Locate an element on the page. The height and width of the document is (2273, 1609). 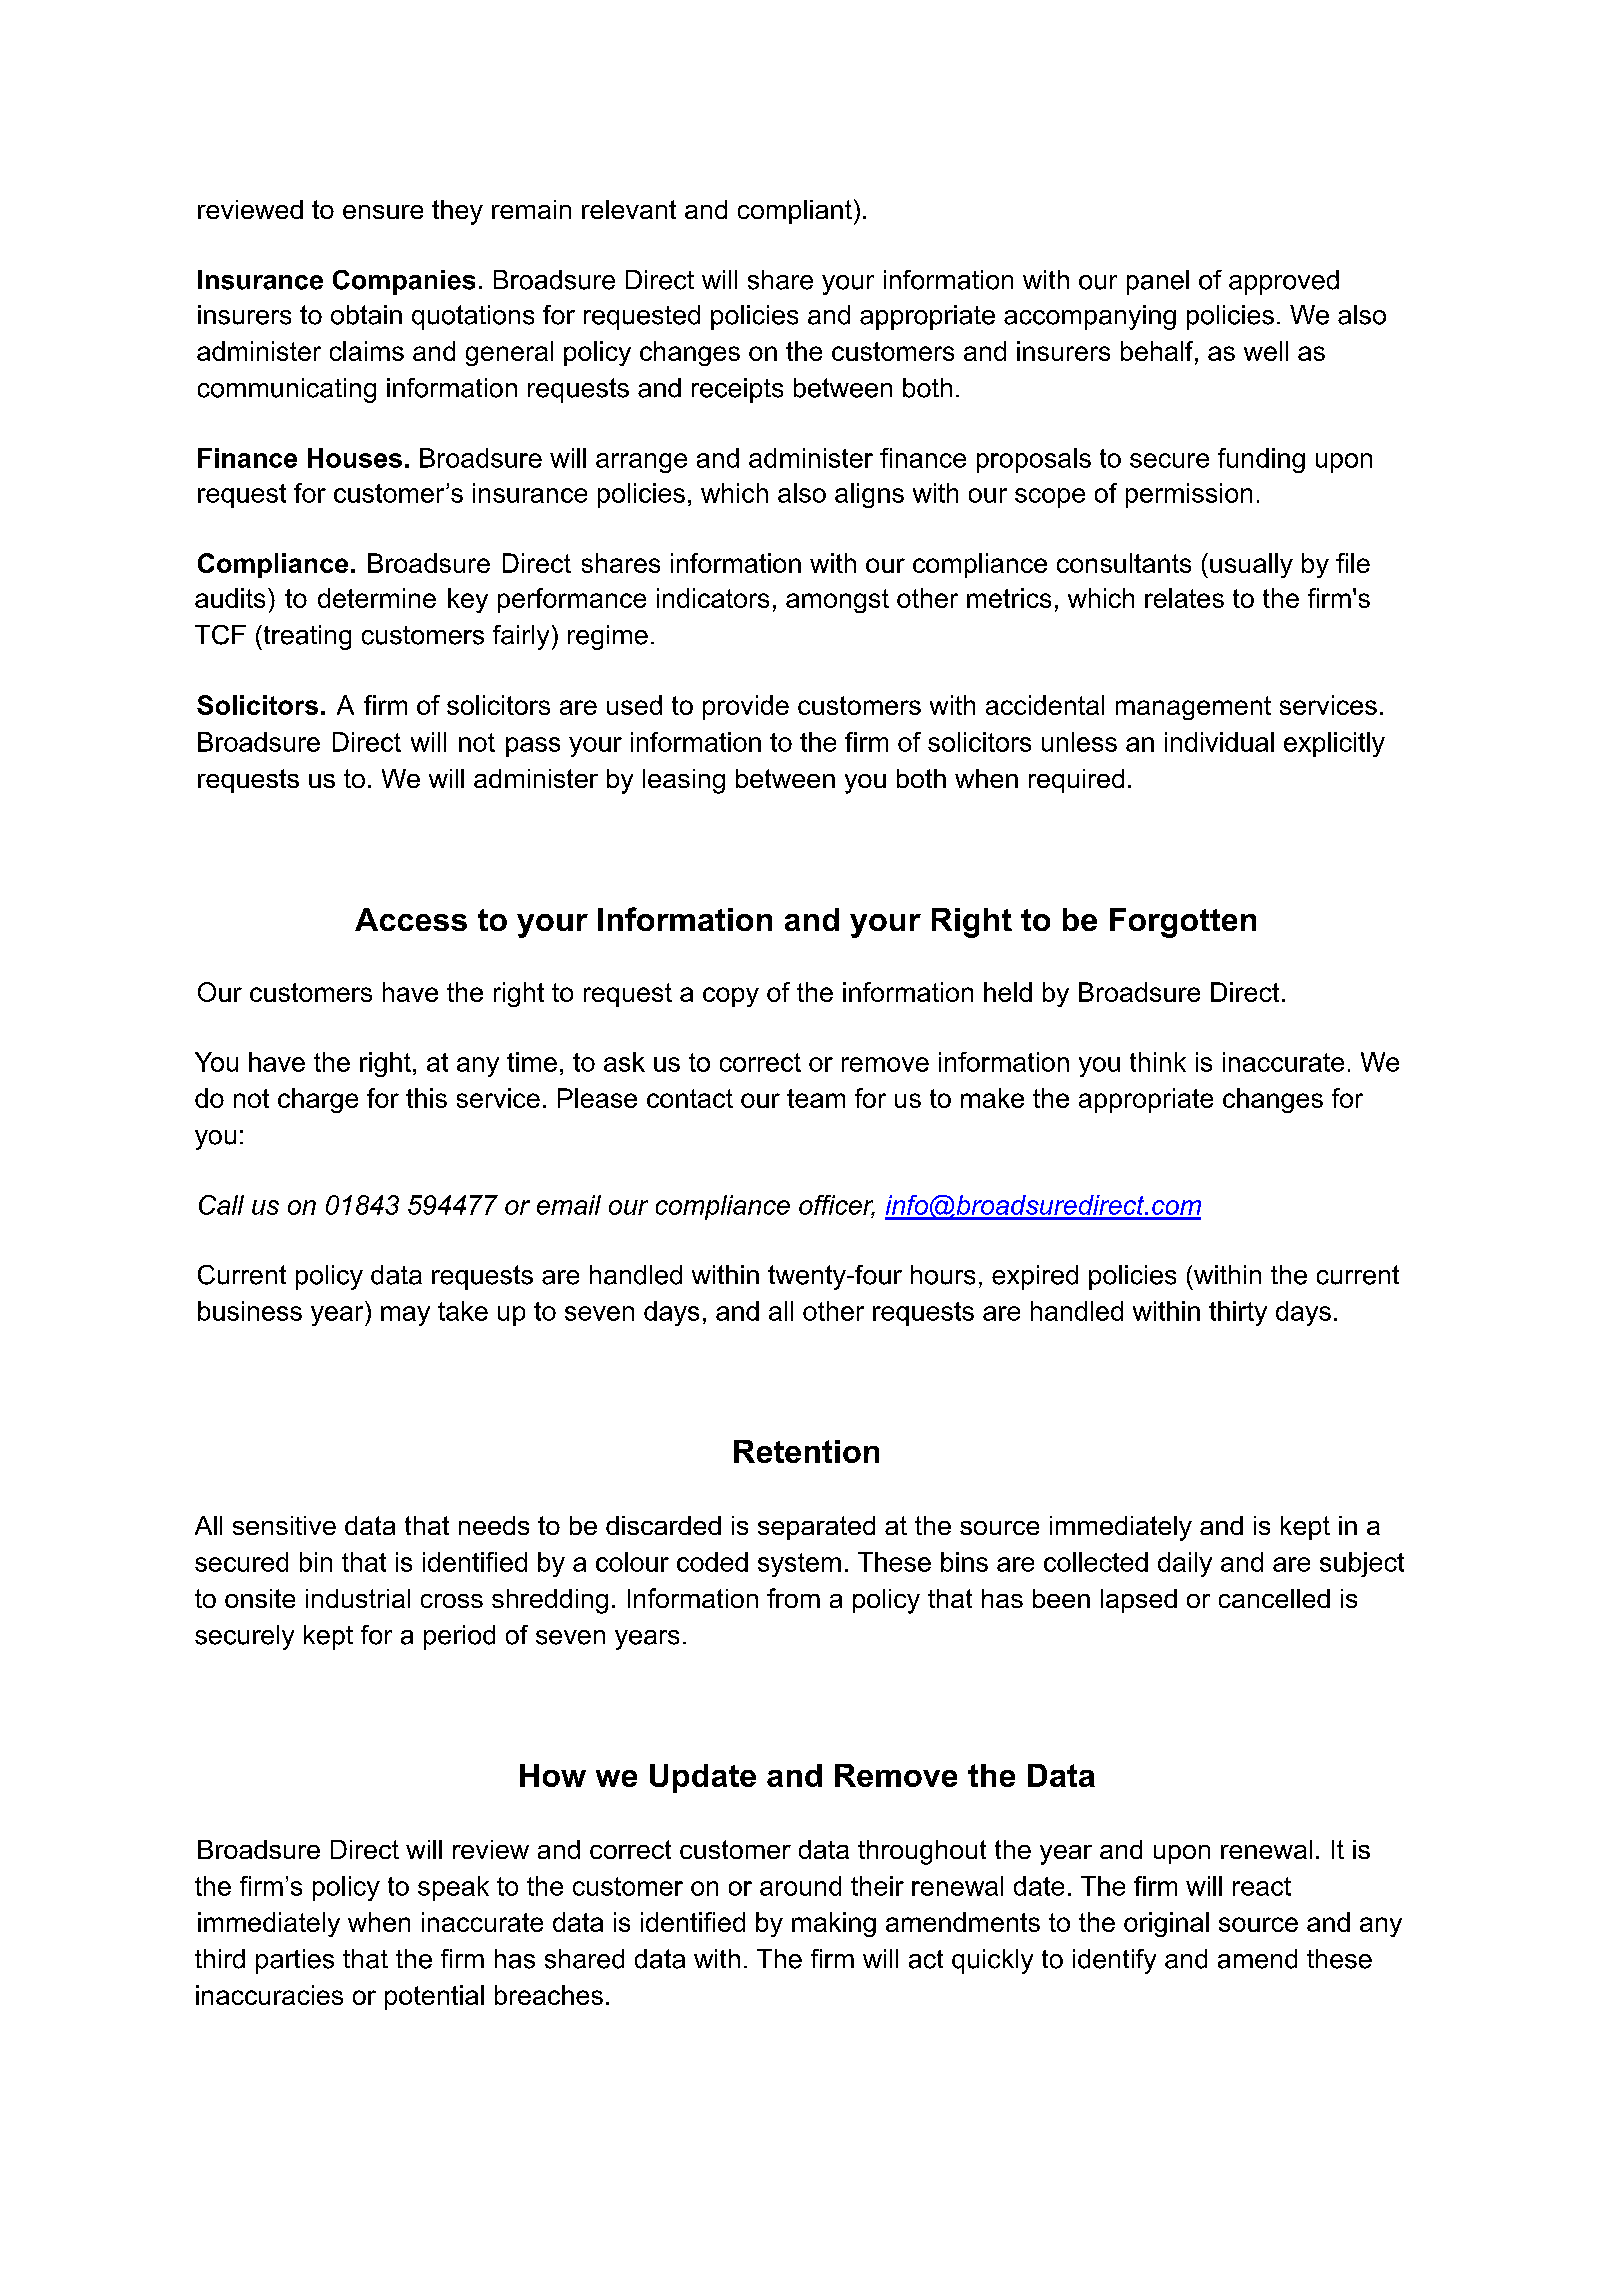
team is located at coordinates (816, 1098).
